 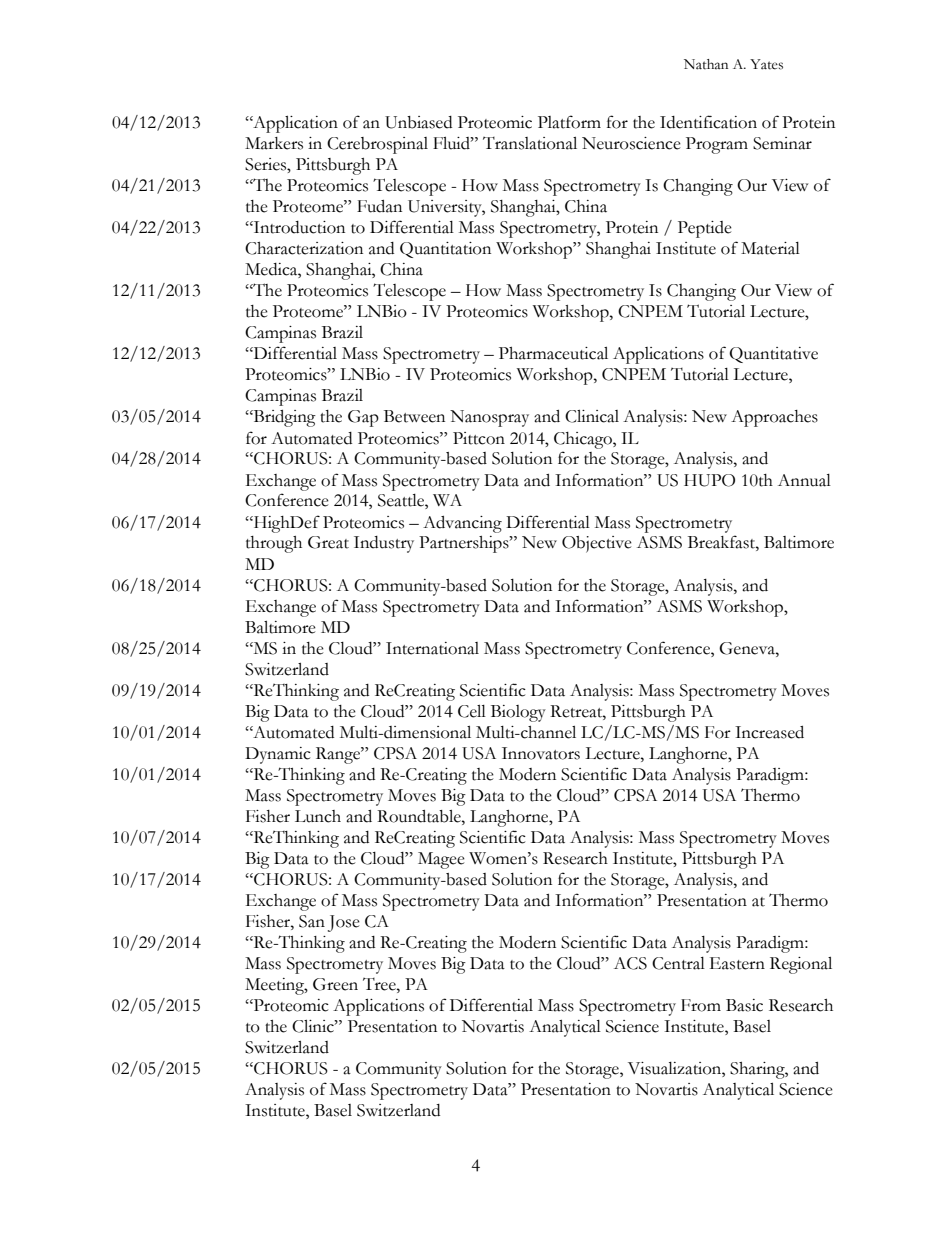 What do you see at coordinates (569, 122) in the document?
I see `Platform` at bounding box center [569, 122].
